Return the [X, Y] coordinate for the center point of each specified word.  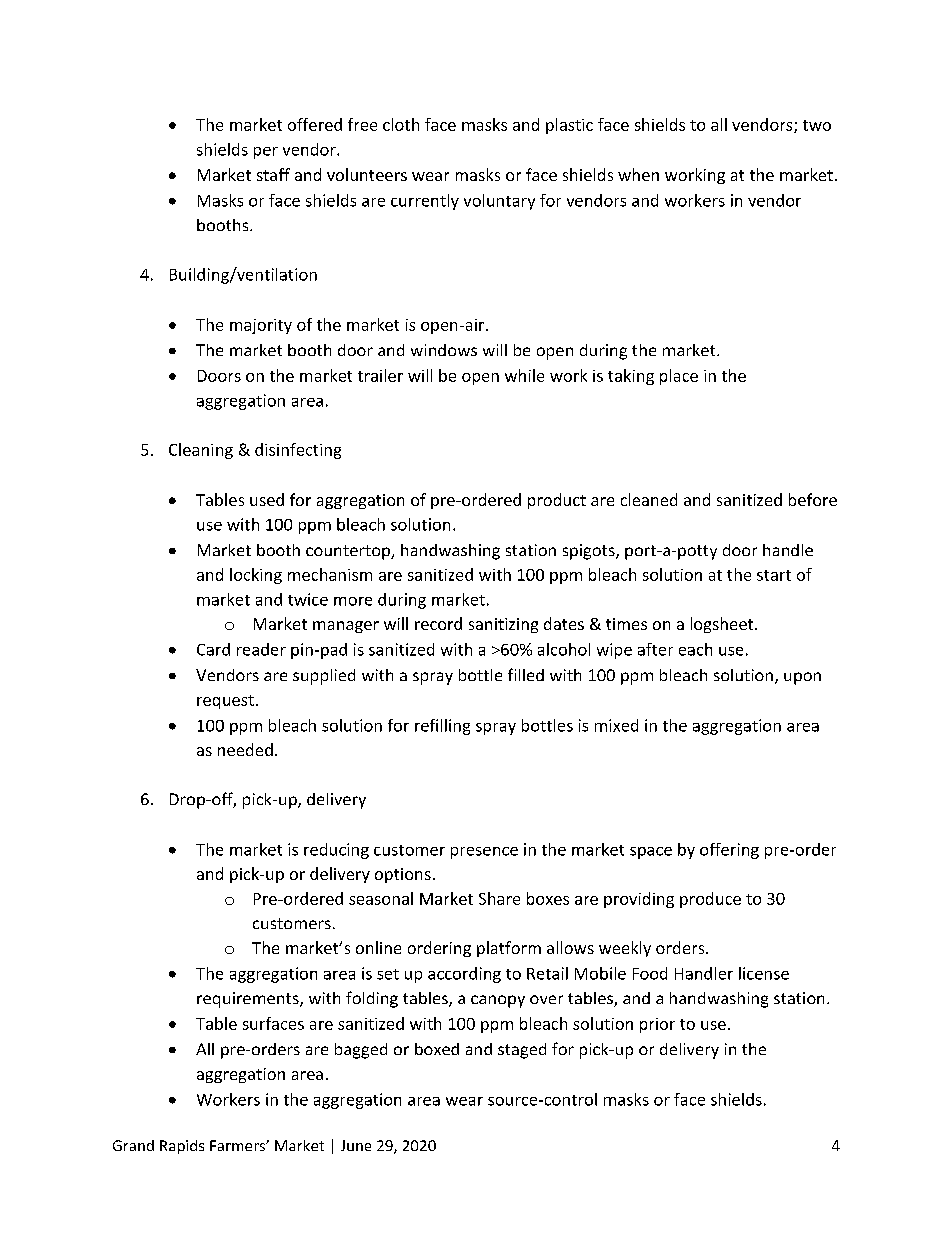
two [817, 125]
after [655, 649]
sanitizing [503, 625]
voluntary [499, 202]
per [266, 153]
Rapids [182, 1147]
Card [213, 649]
